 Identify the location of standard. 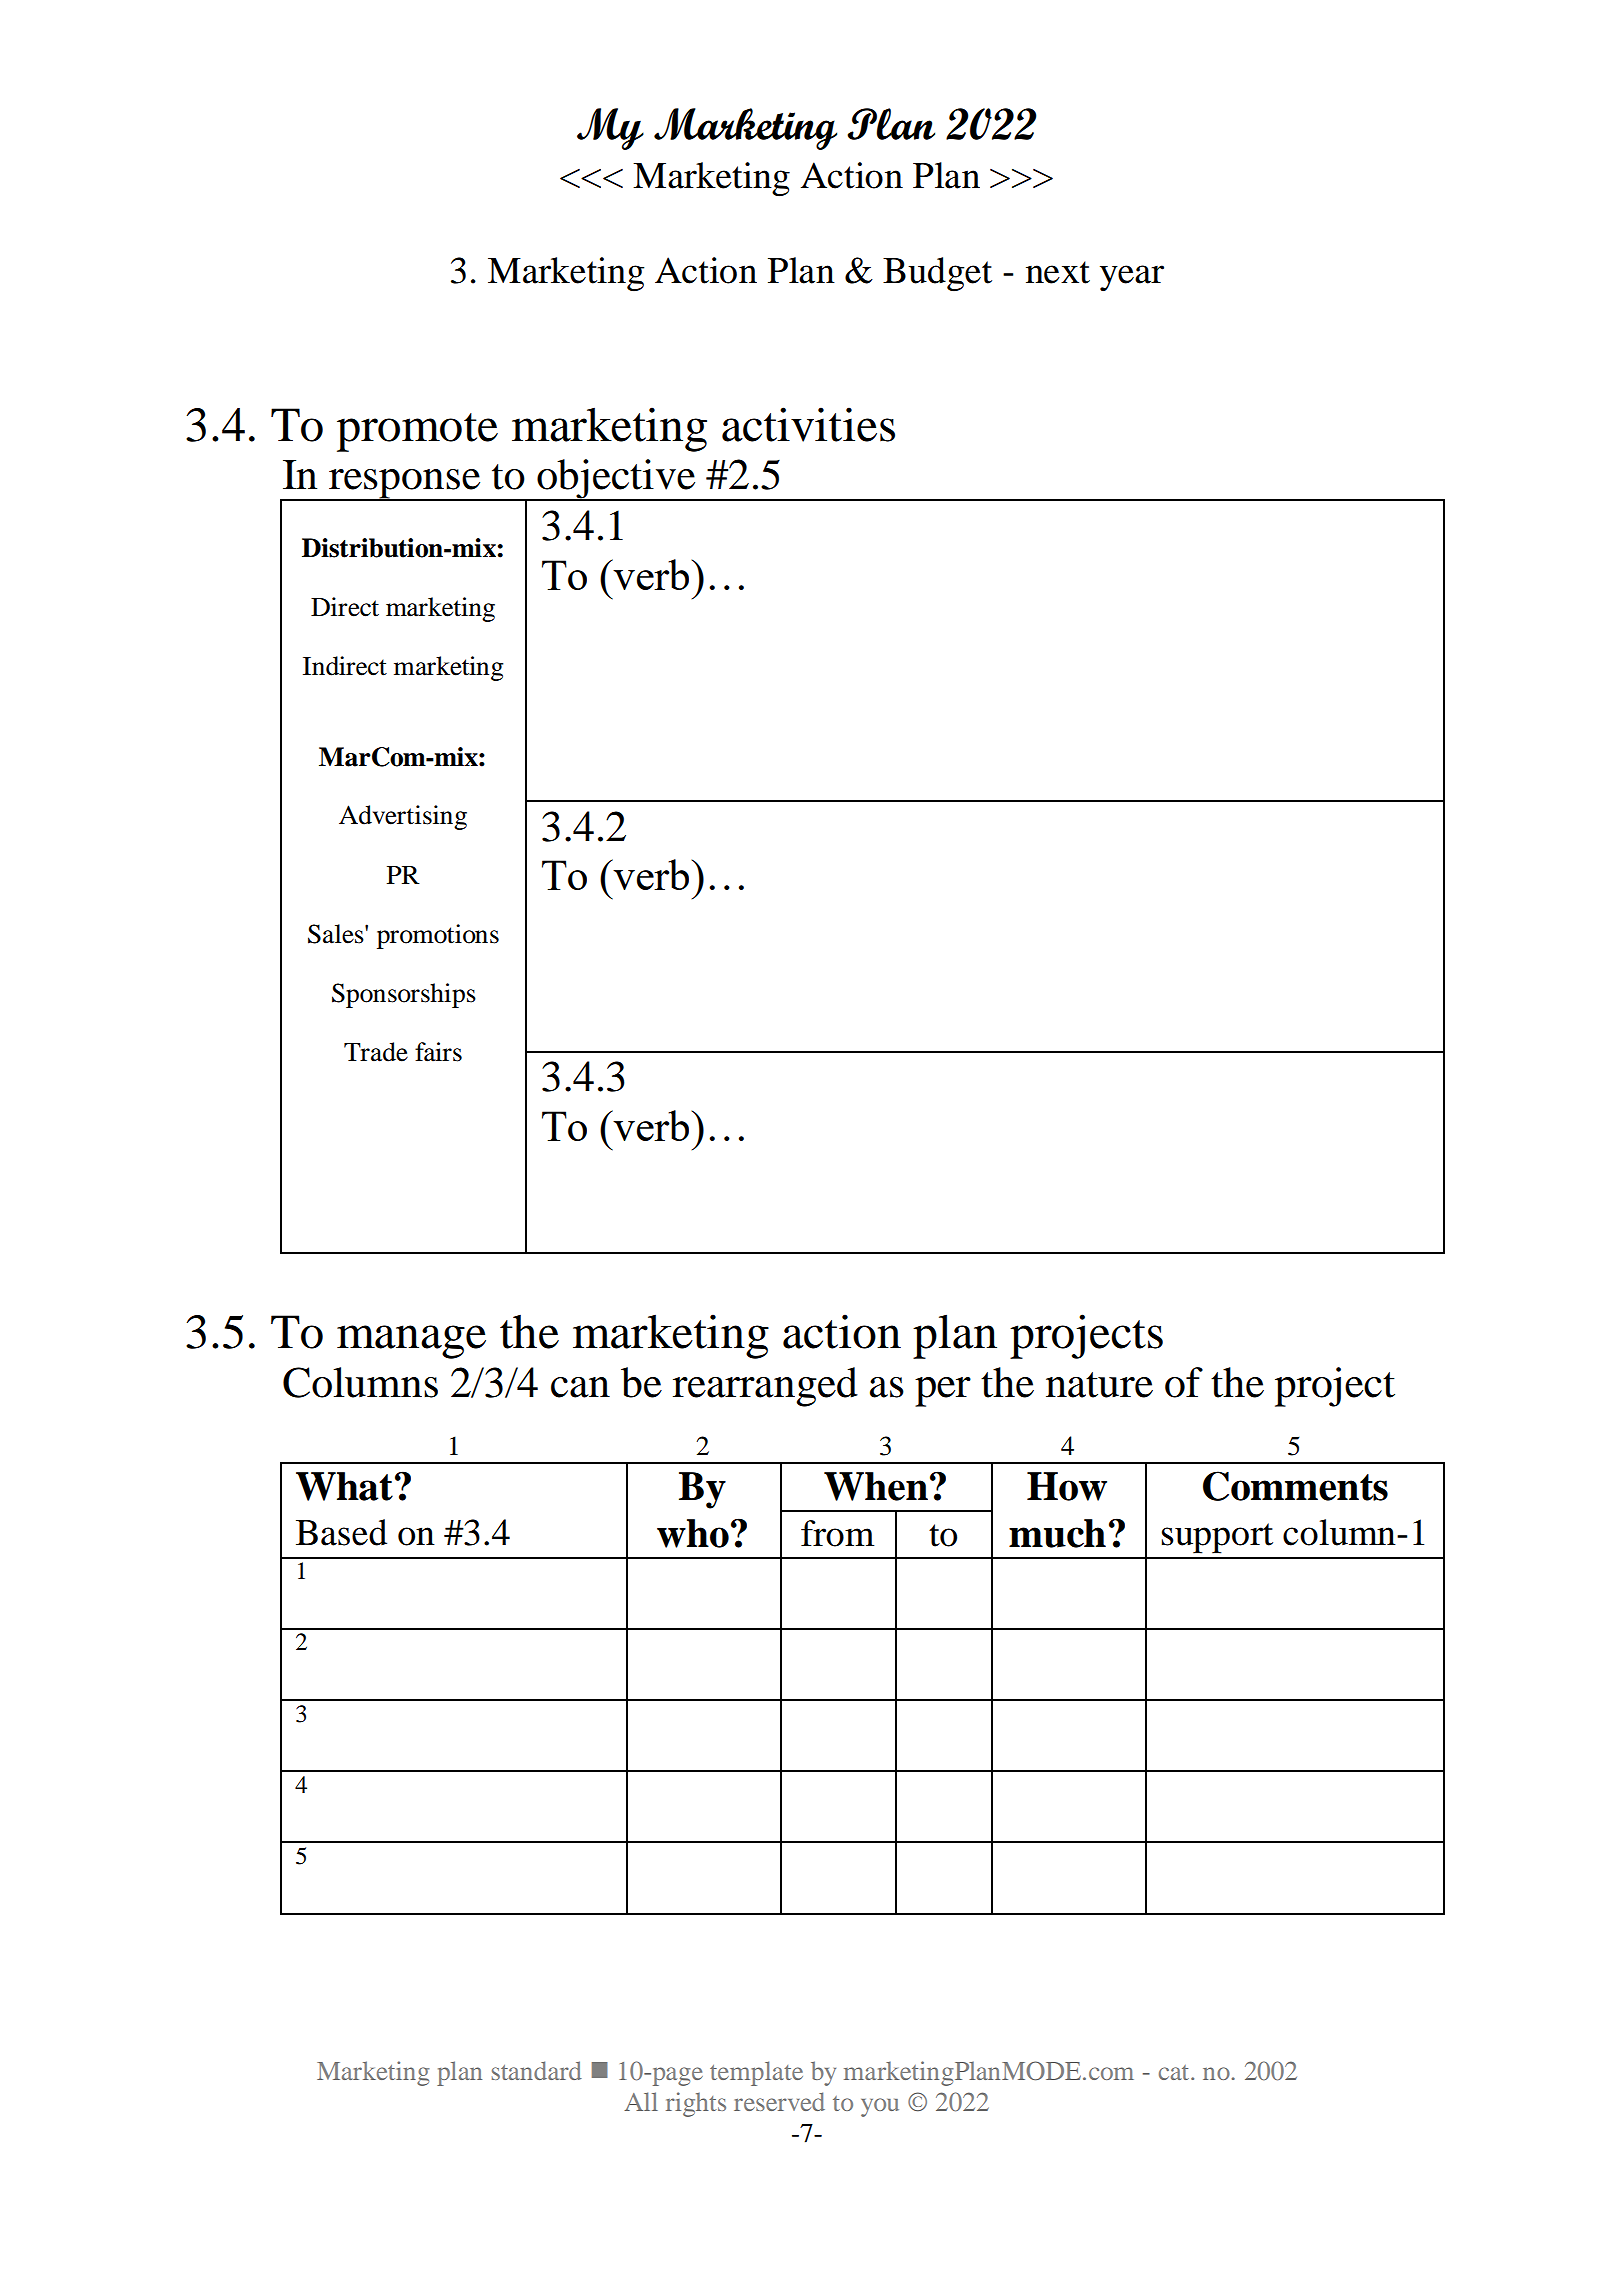
(537, 2070).
